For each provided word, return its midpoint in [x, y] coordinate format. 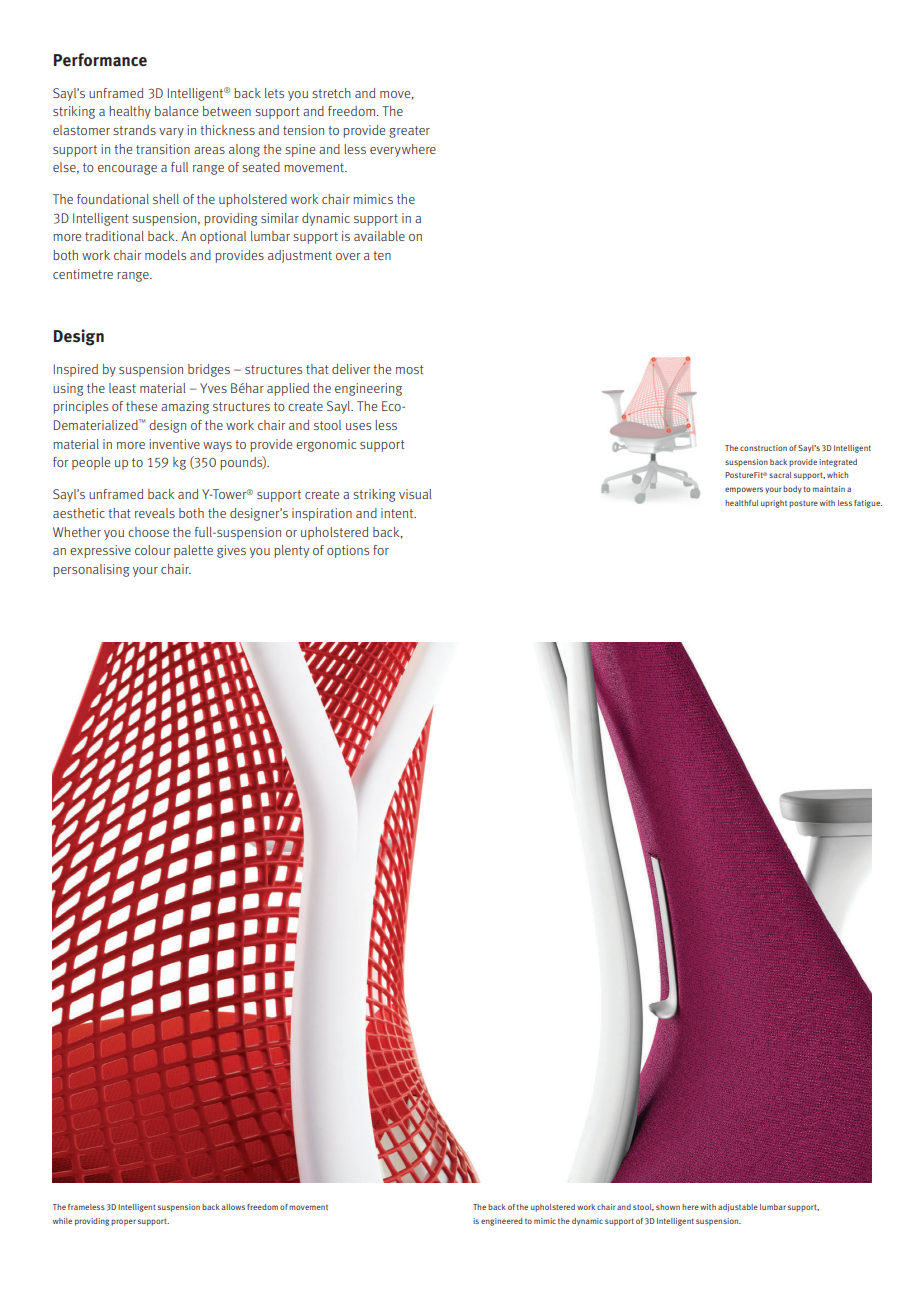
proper [123, 1222]
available [379, 236]
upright [774, 504]
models [165, 255]
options [348, 551]
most [410, 369]
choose [148, 532]
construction [763, 448]
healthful [741, 503]
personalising [91, 570]
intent [398, 513]
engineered [501, 1222]
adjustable [738, 1208]
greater [409, 132]
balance [176, 111]
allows [233, 1207]
